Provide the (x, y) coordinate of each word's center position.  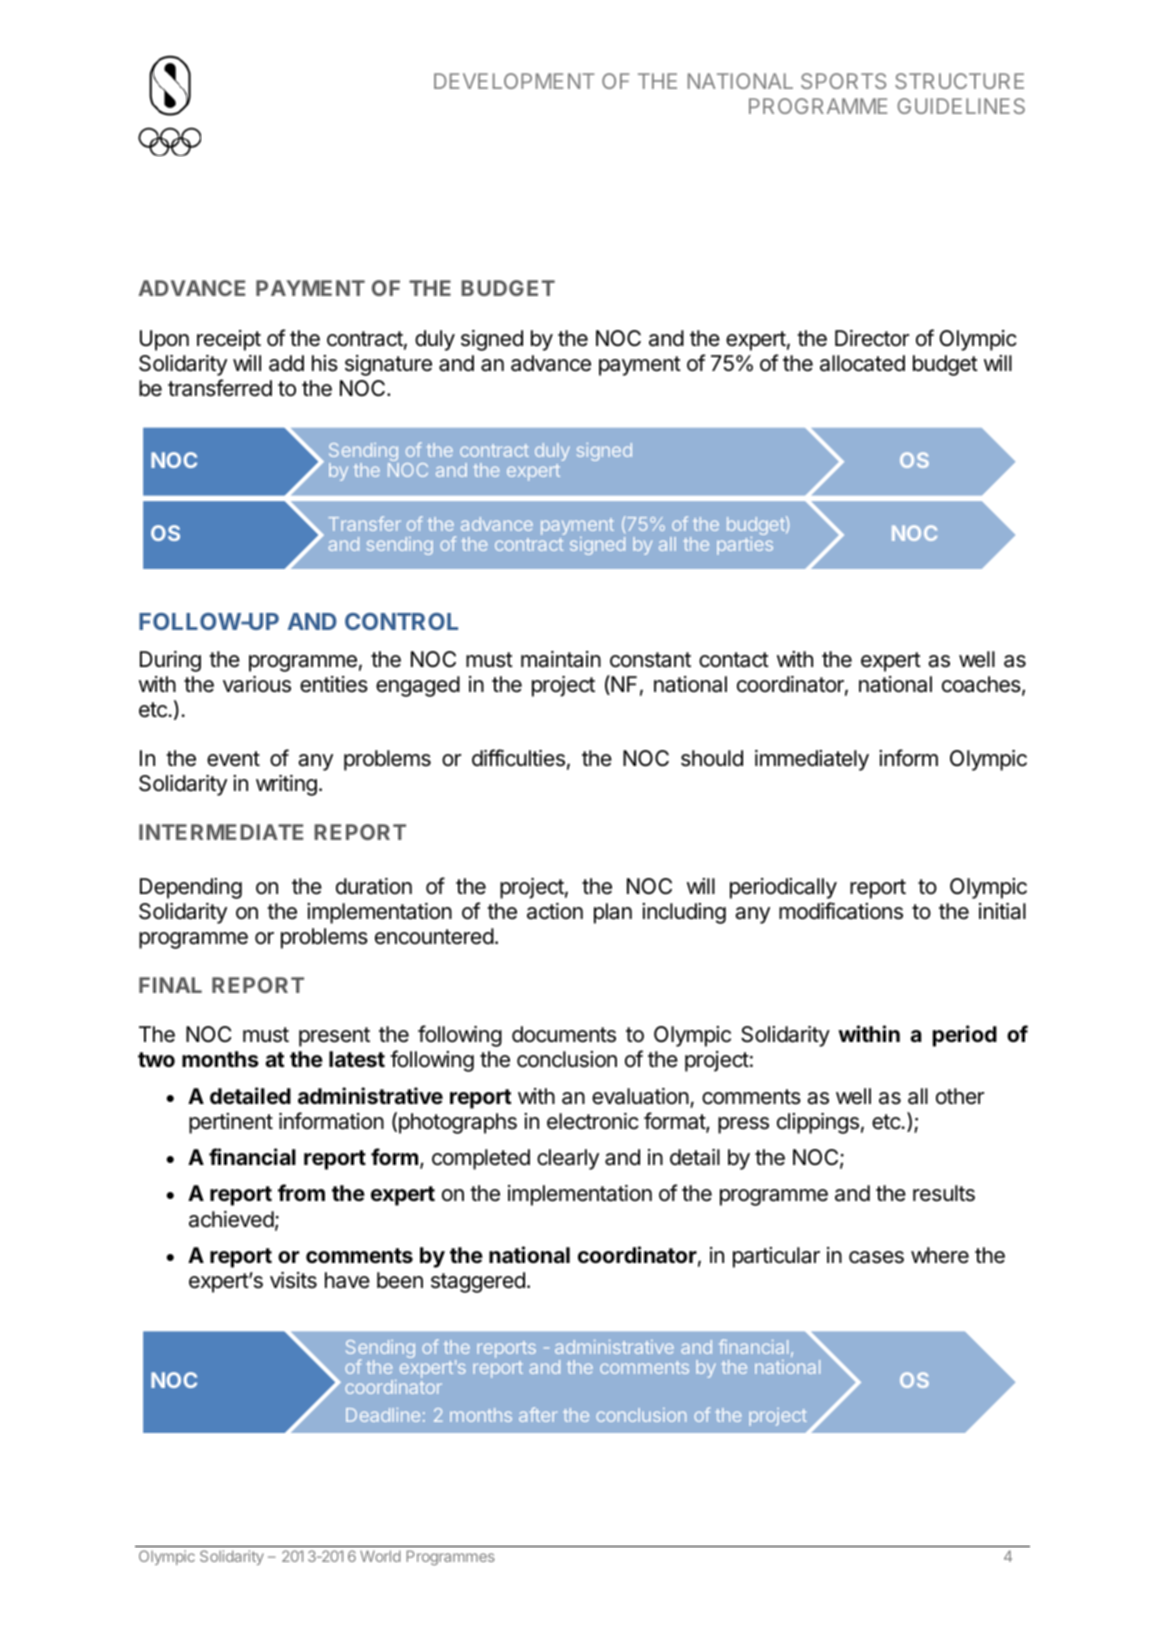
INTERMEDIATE (221, 832)
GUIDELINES (961, 106)
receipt (229, 340)
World (380, 1556)
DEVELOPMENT (514, 81)
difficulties (518, 758)
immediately (812, 760)
